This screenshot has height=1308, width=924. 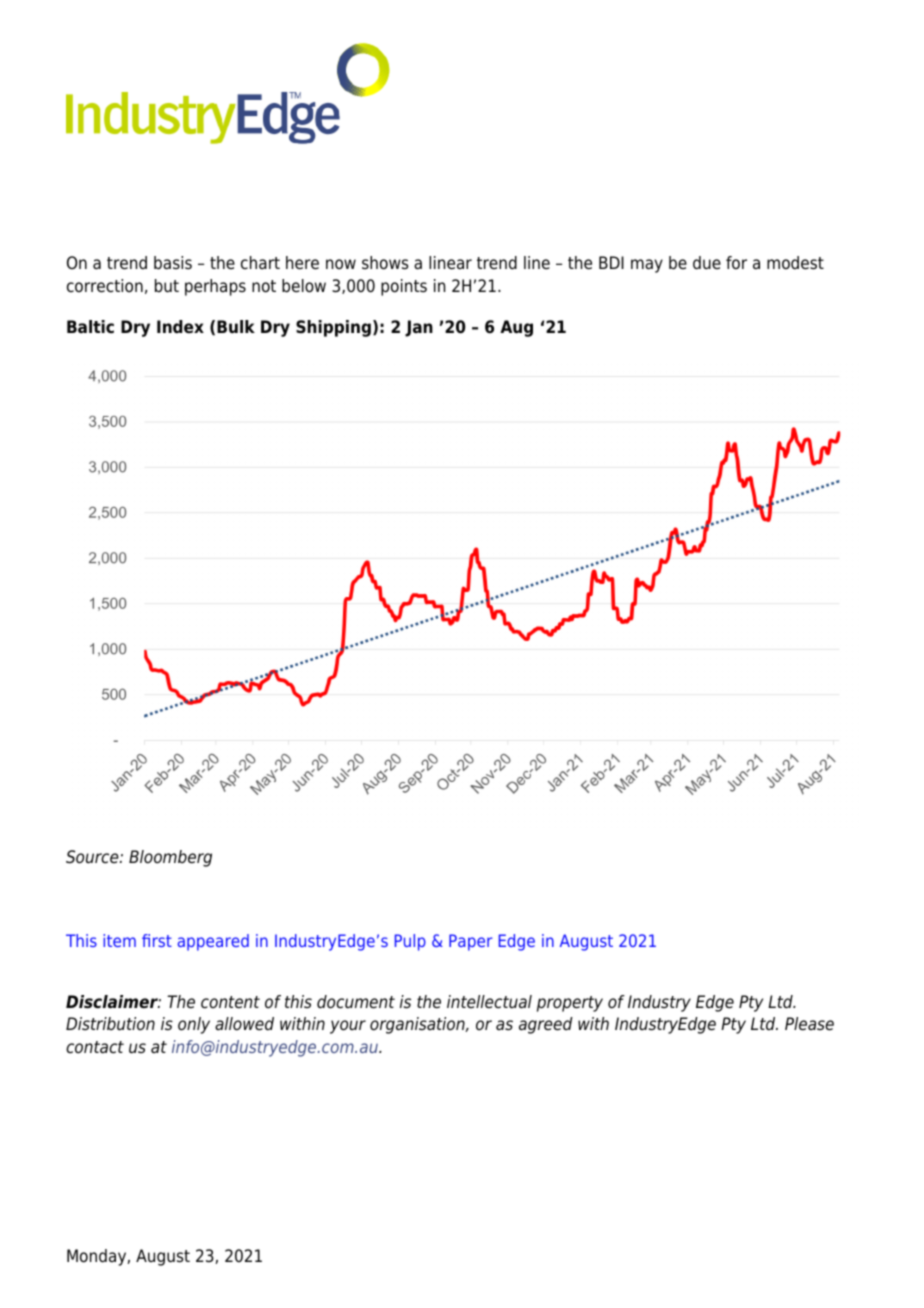 I want to click on only, so click(x=194, y=1025).
